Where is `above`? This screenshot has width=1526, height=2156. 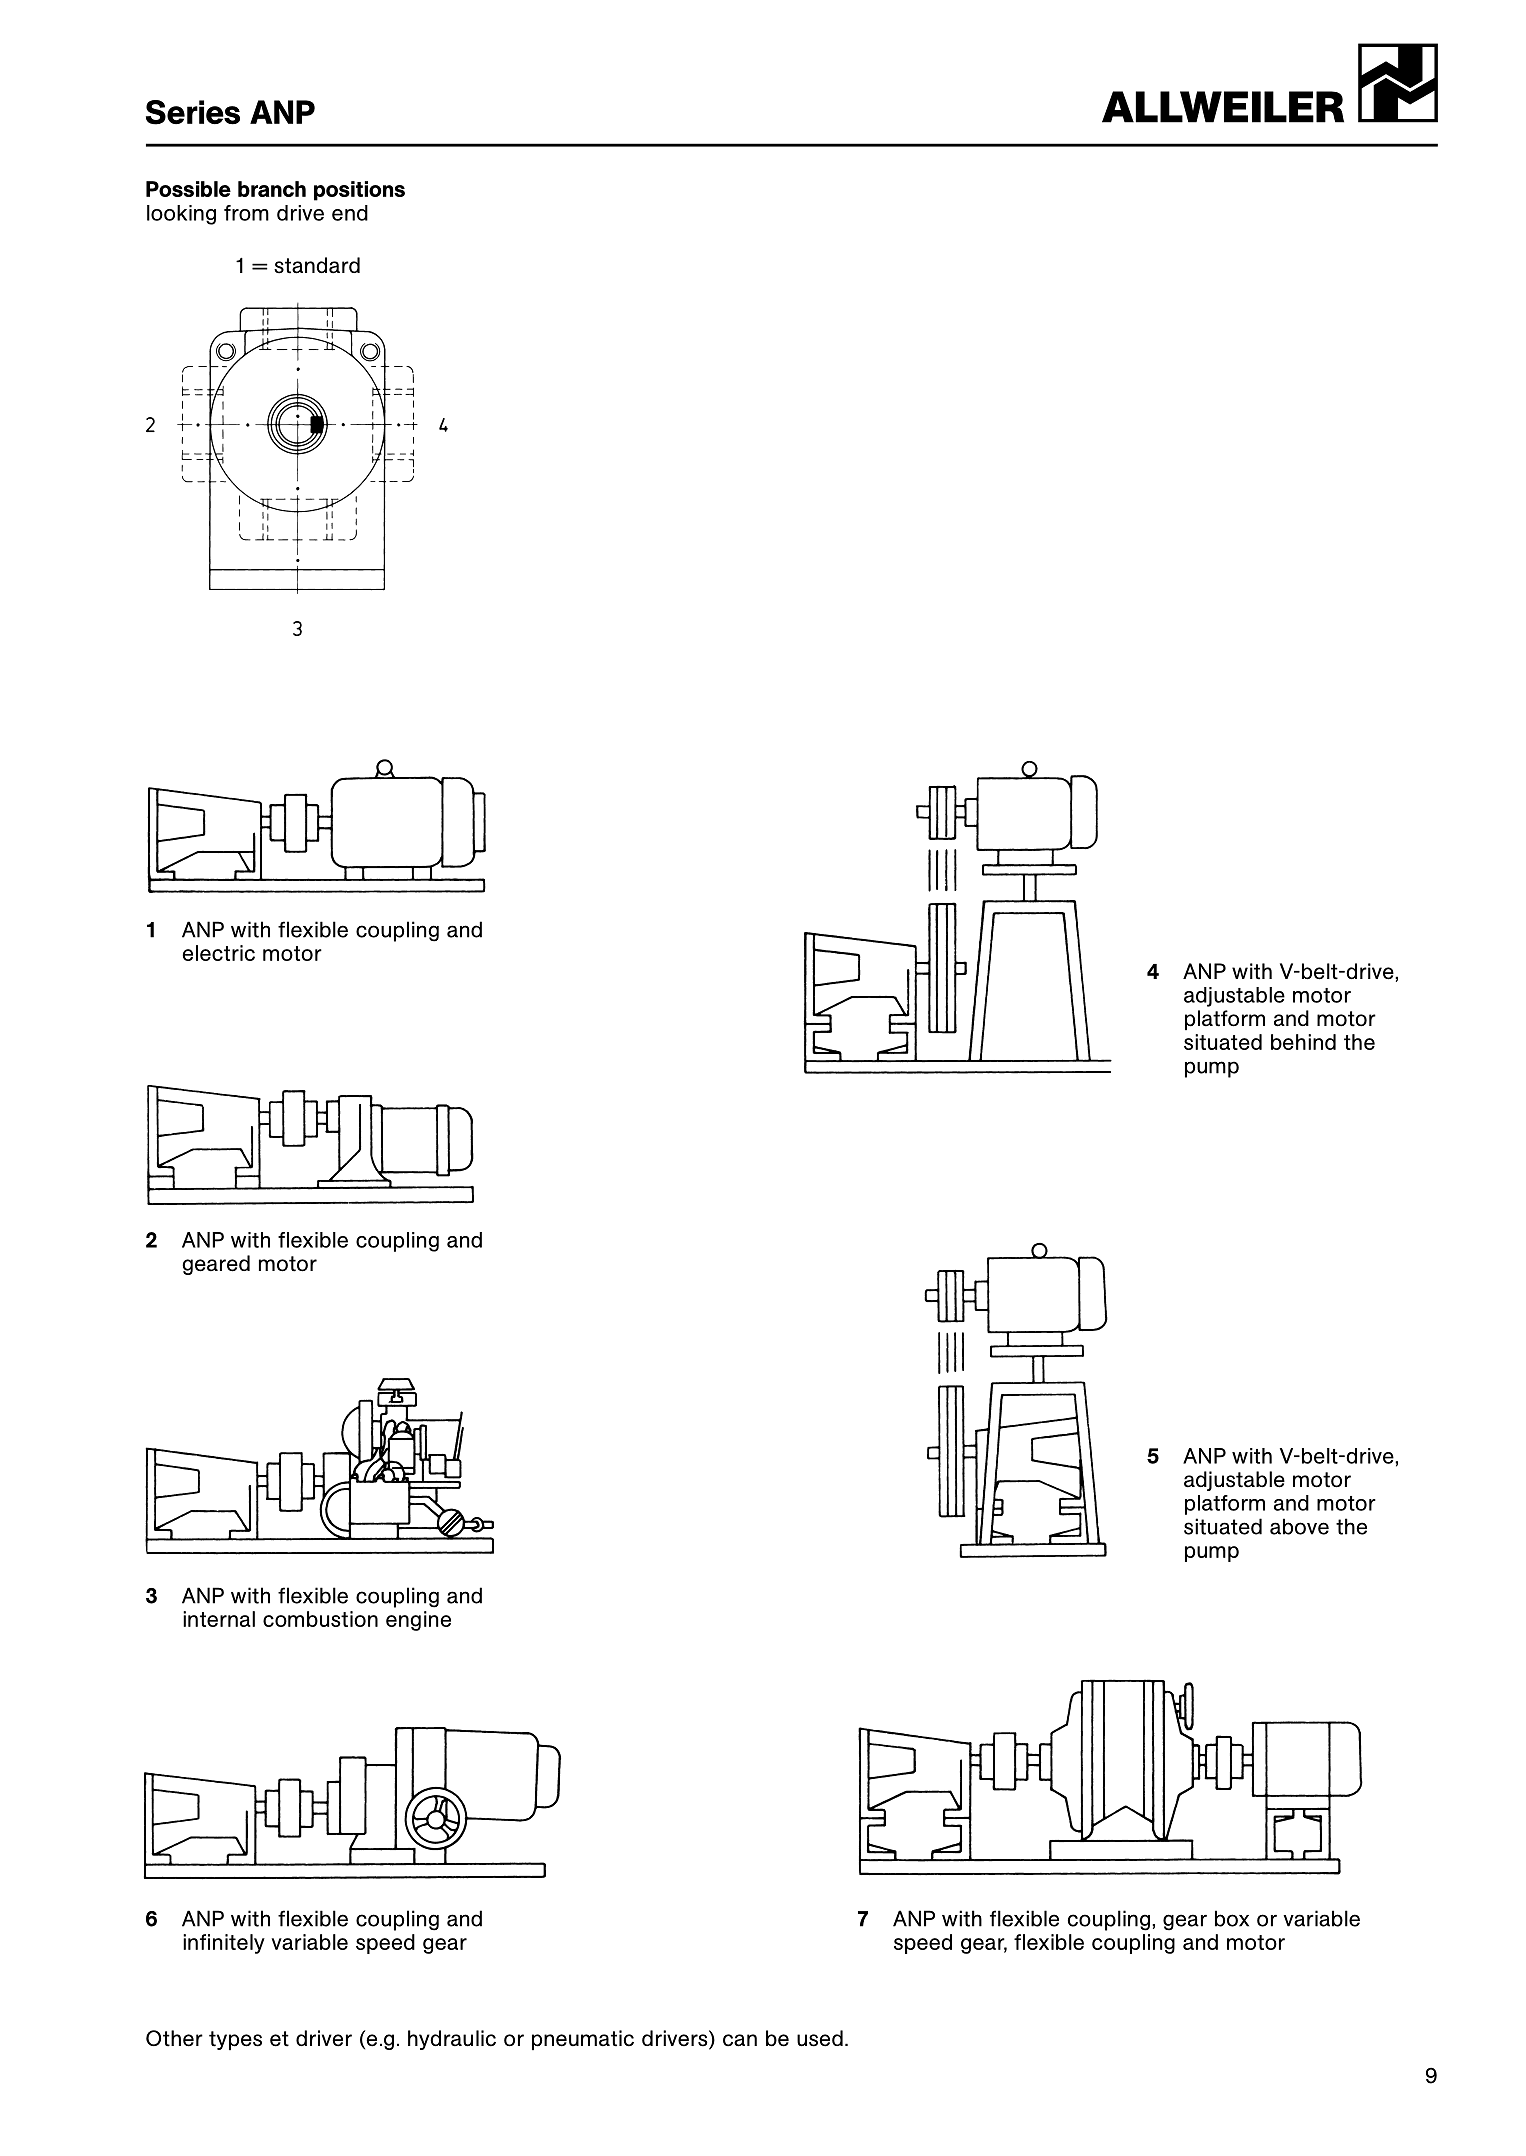 above is located at coordinates (1299, 1526).
